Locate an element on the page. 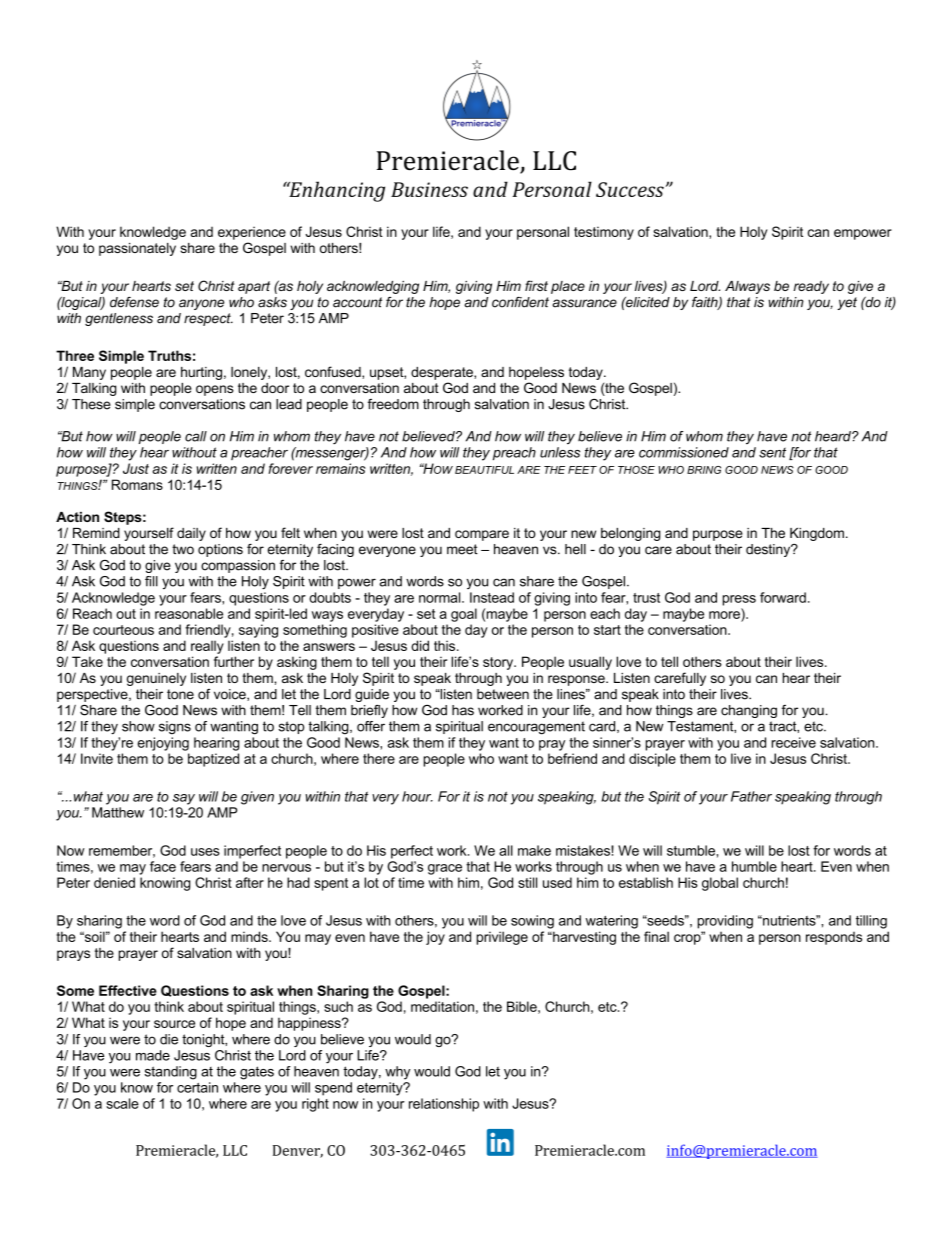  passionately is located at coordinates (137, 249).
